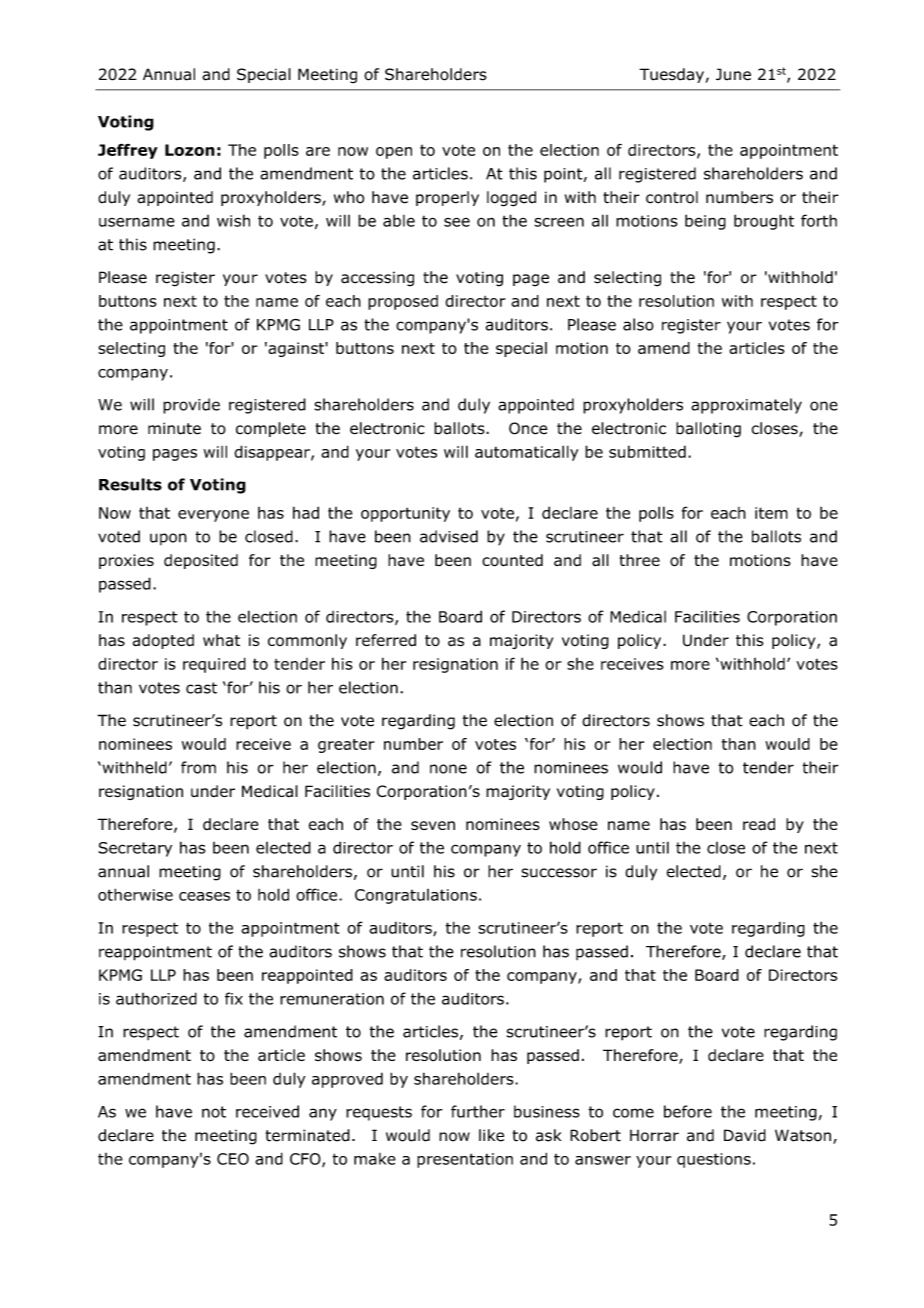 The width and height of the screenshot is (924, 1308). What do you see at coordinates (528, 428) in the screenshot?
I see `Once` at bounding box center [528, 428].
